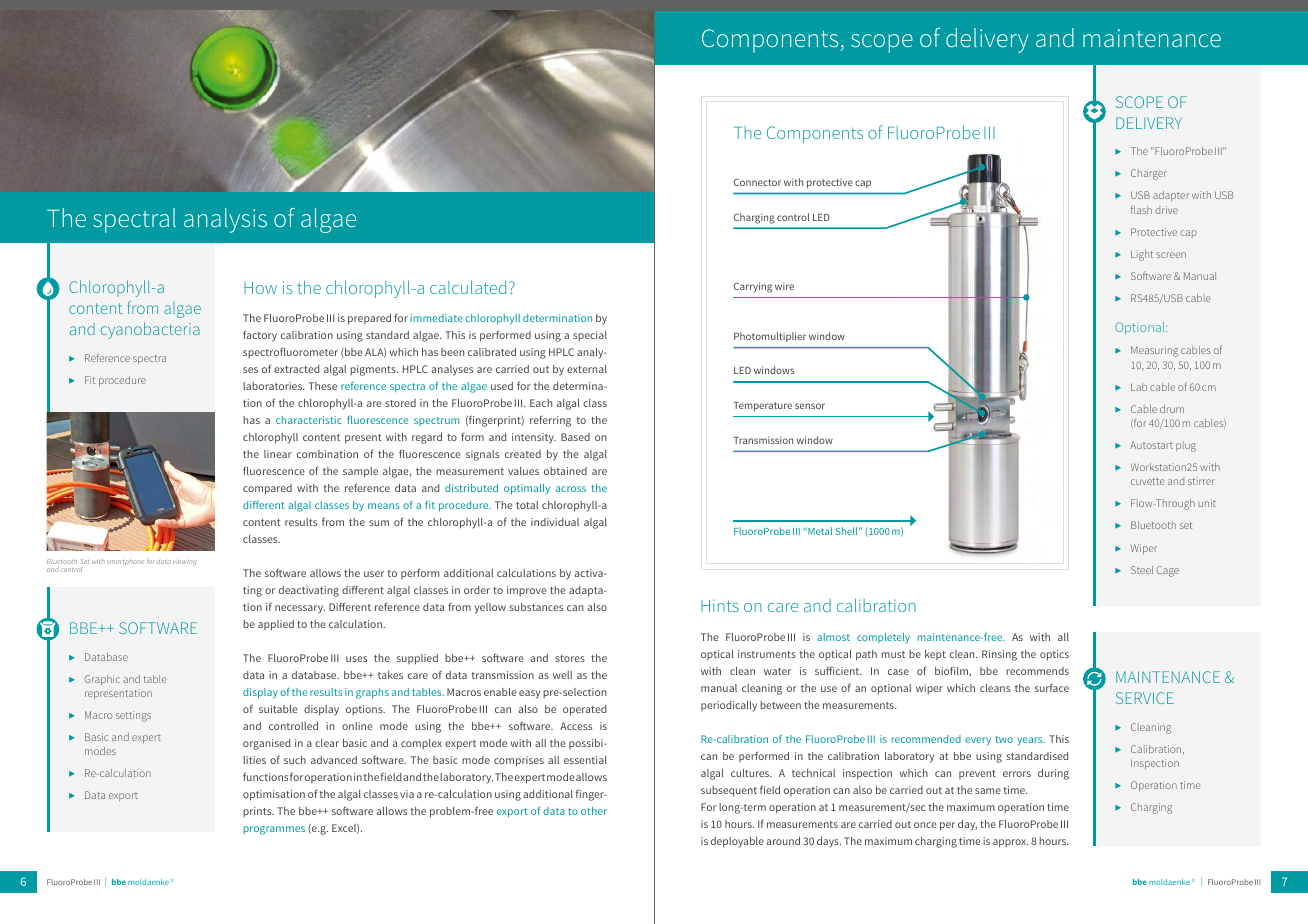 The height and width of the document is (924, 1308). I want to click on approx, so click(1011, 843).
